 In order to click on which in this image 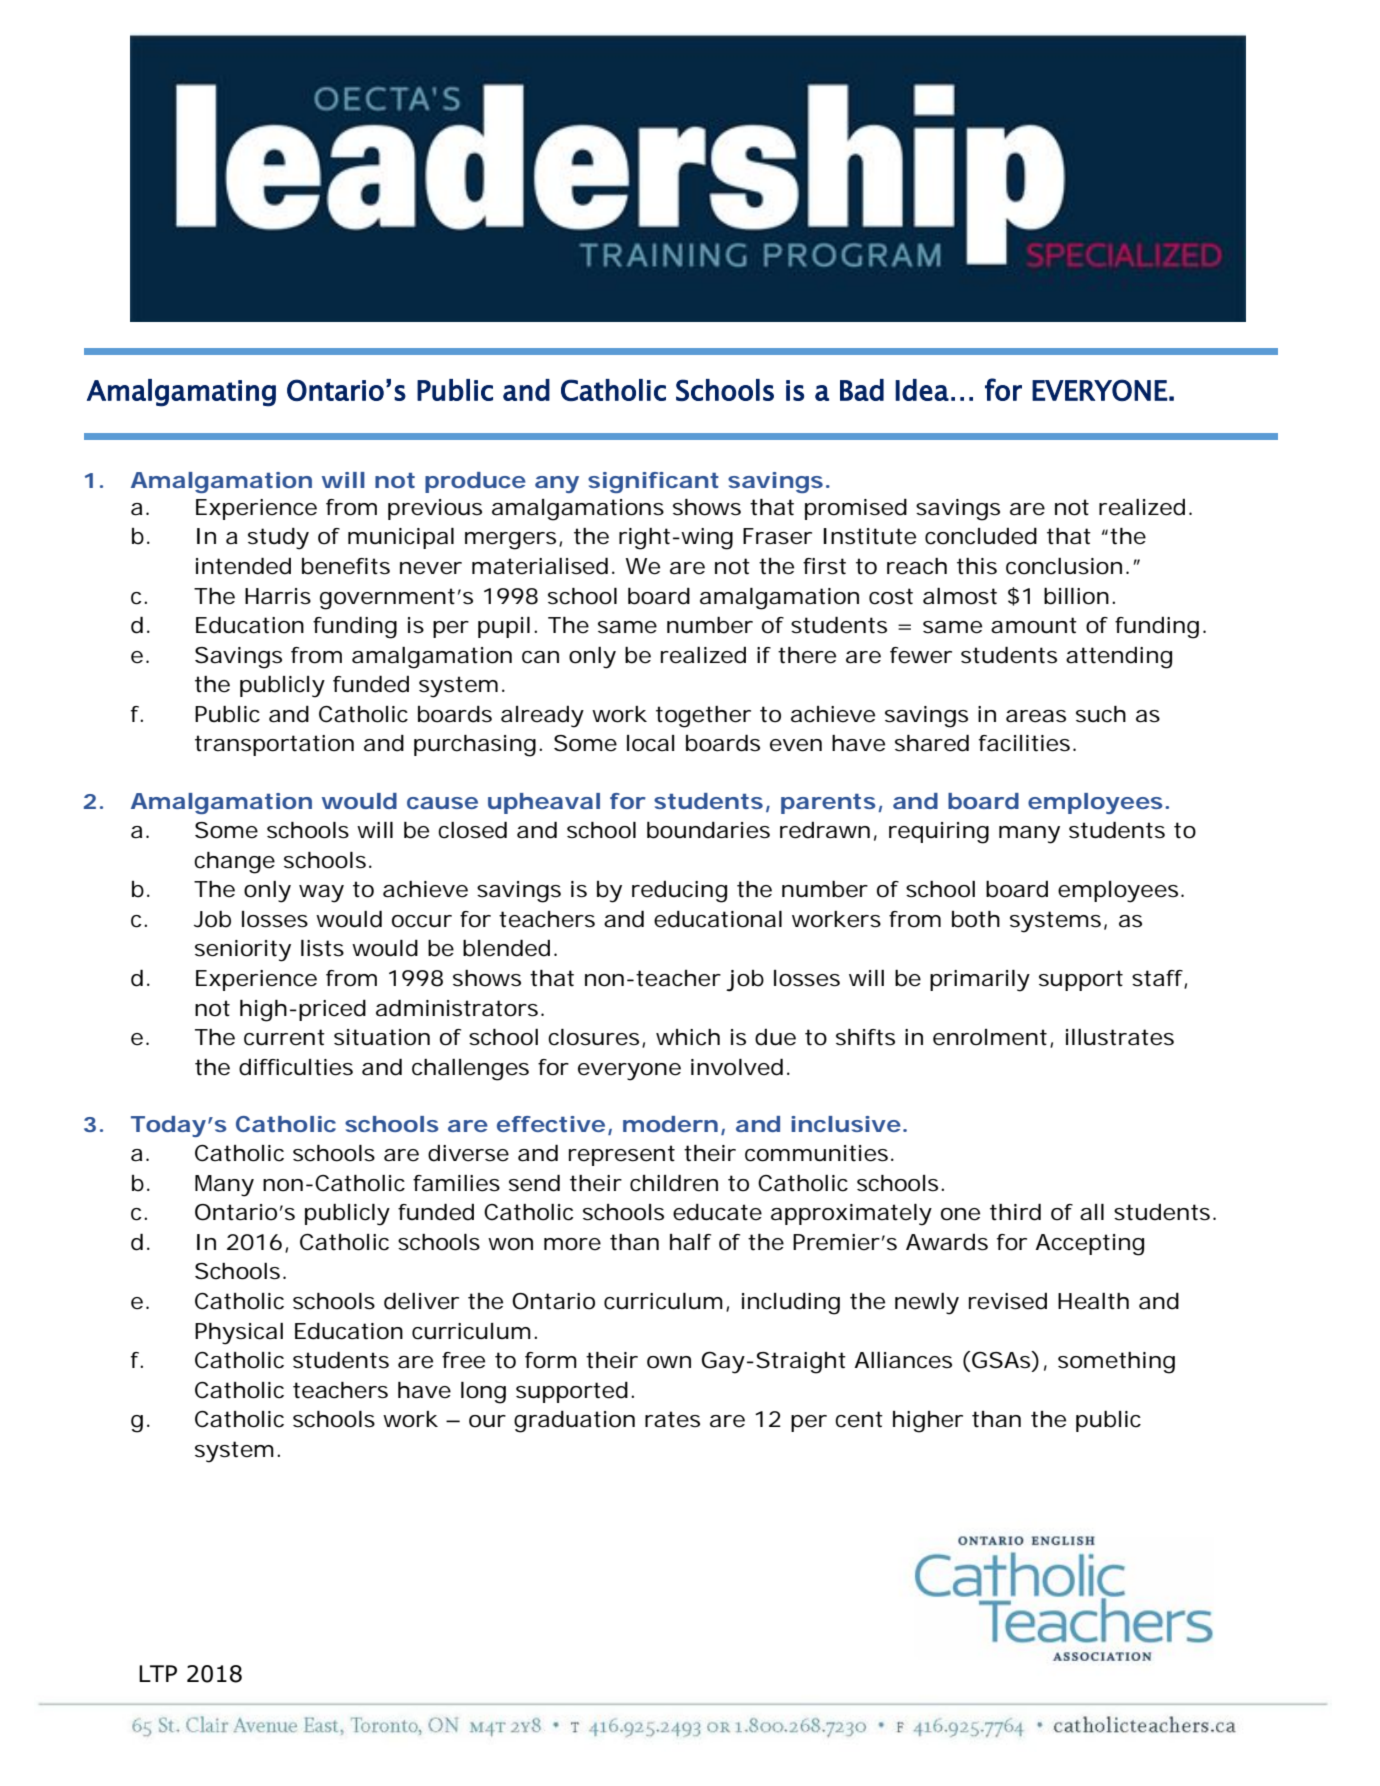, I will do `click(688, 1037)`.
